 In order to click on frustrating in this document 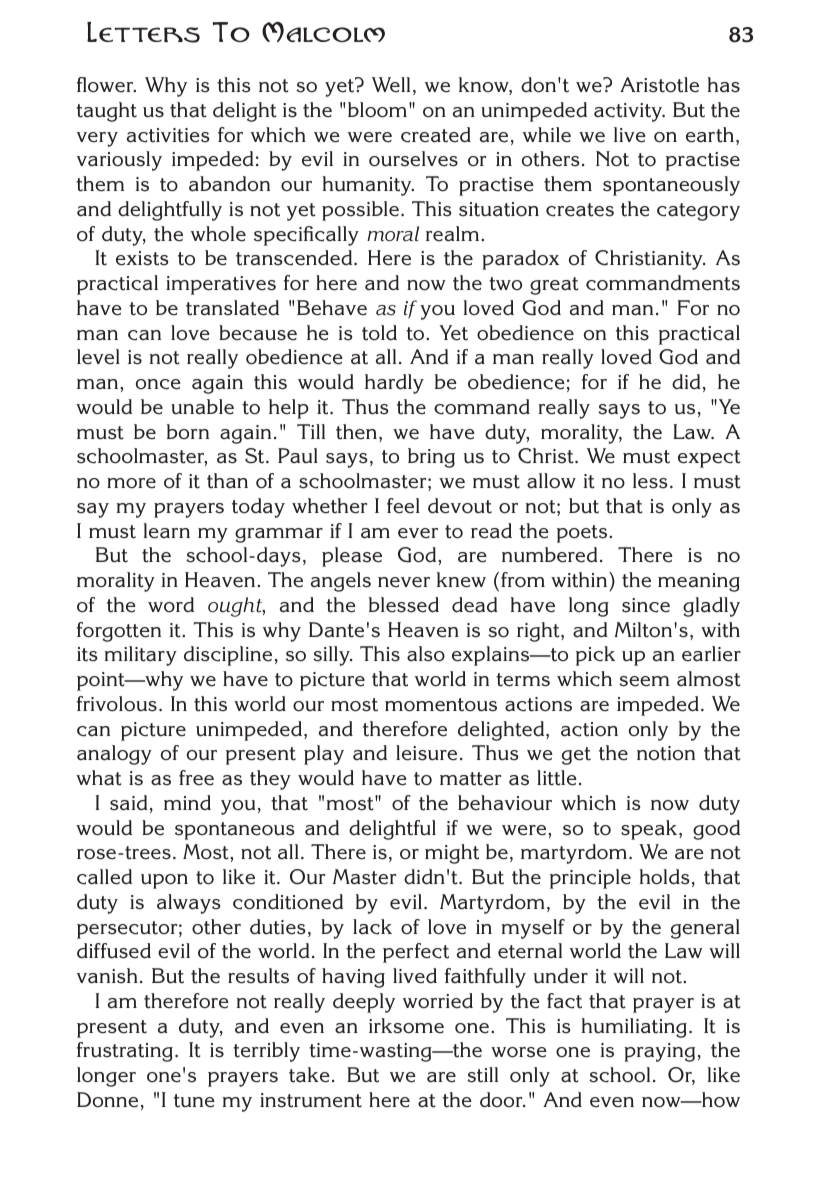, I will do `click(125, 1052)`.
